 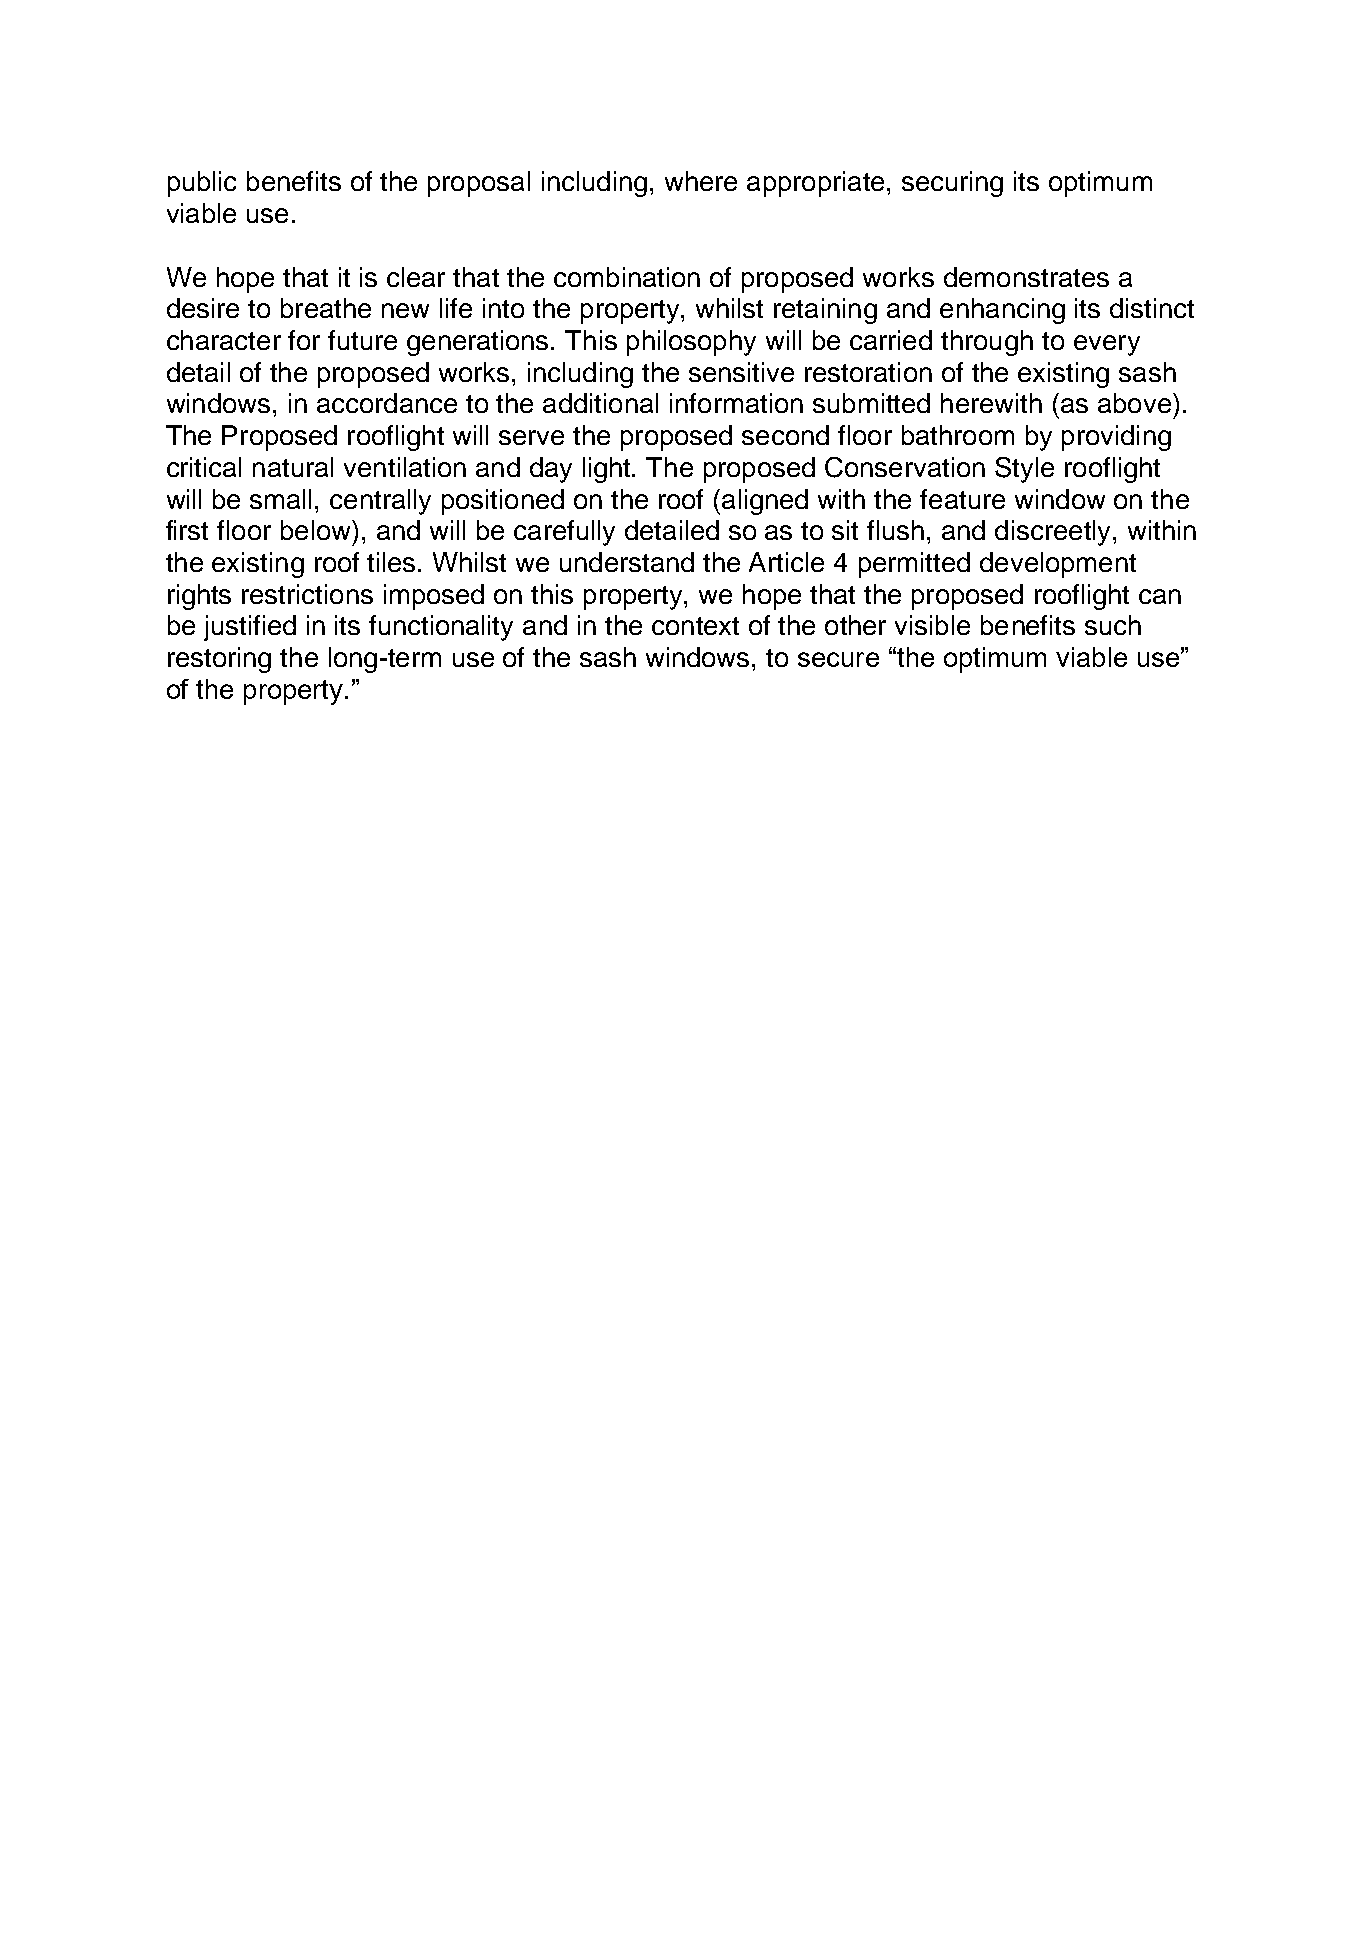 I want to click on small, so click(x=280, y=499).
